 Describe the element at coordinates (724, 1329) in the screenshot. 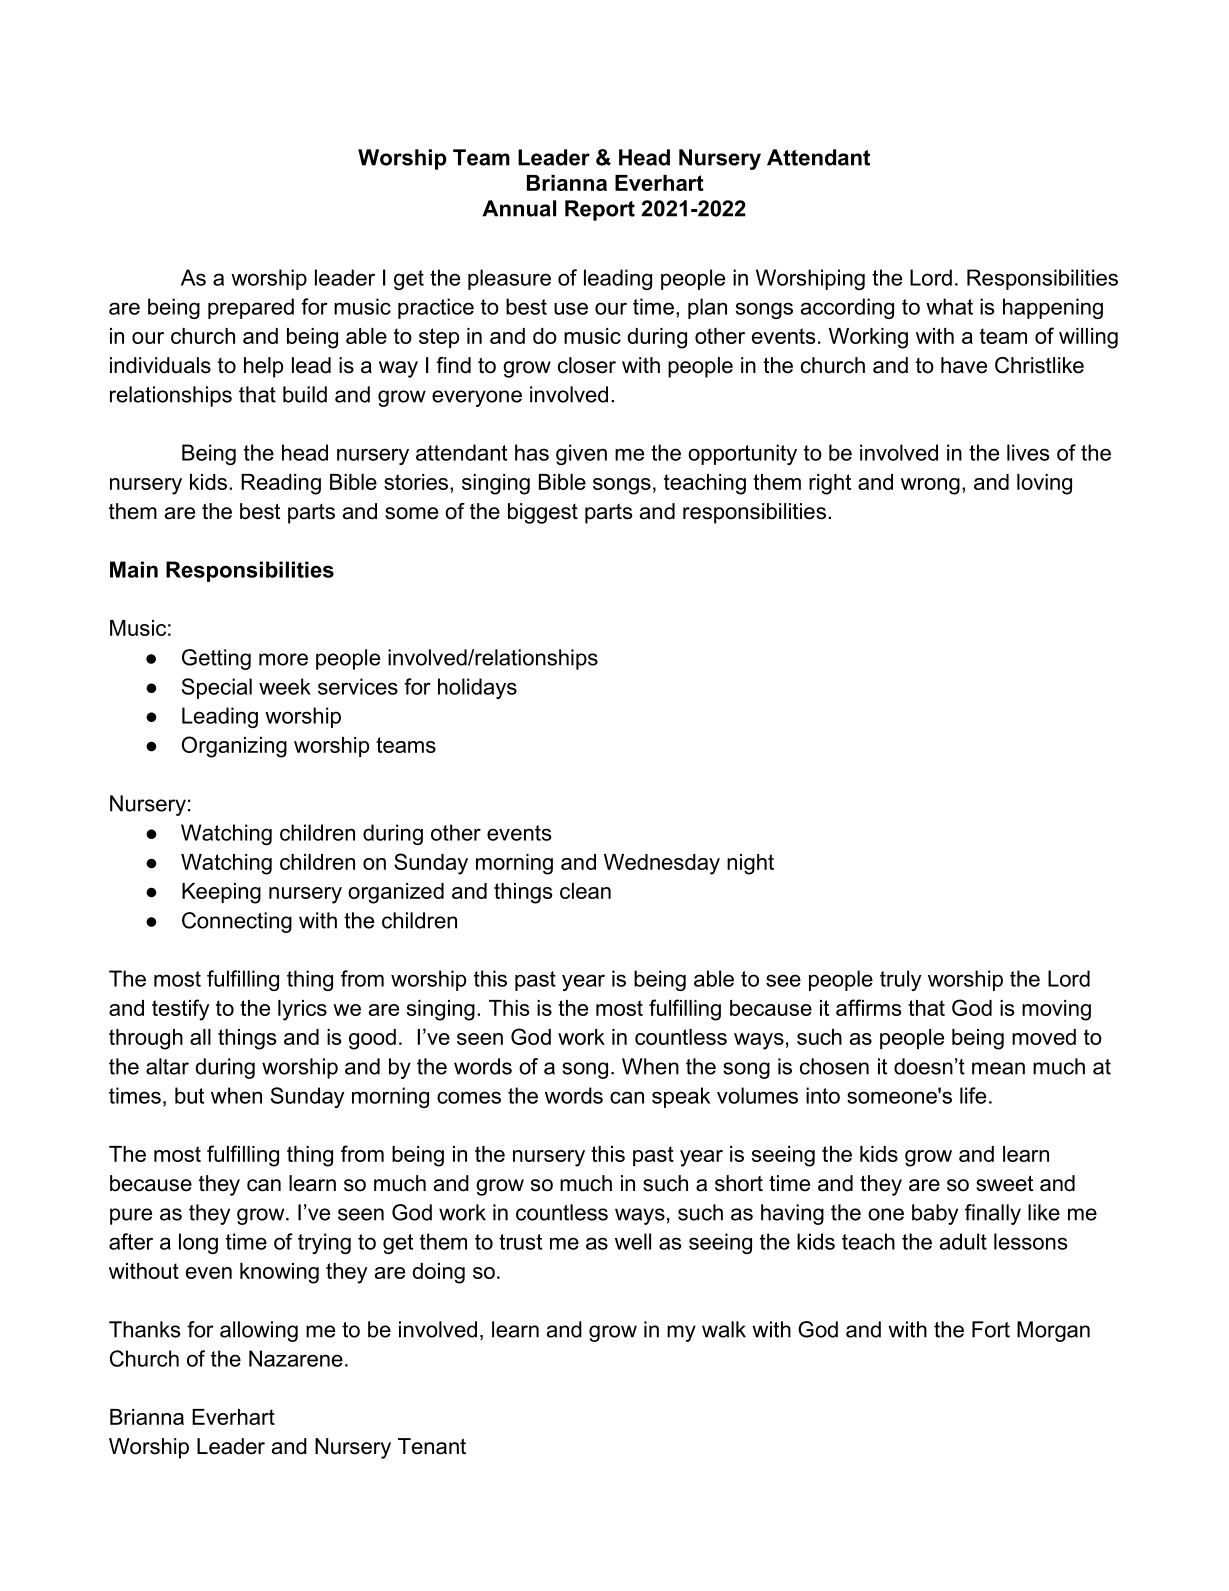

I see `walk` at that location.
